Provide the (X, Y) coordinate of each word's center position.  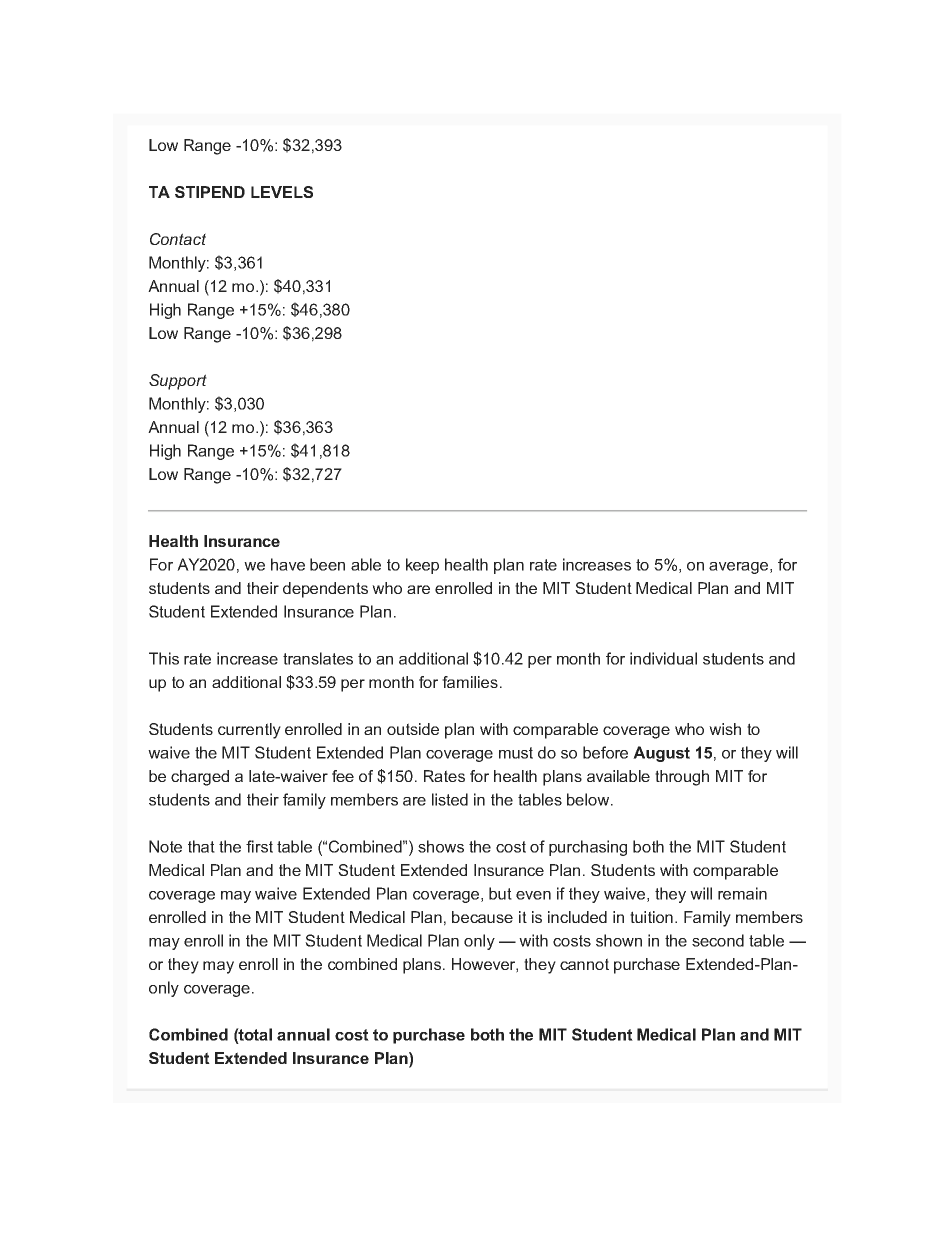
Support (178, 382)
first (259, 846)
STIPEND (210, 192)
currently (249, 731)
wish (725, 729)
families (470, 682)
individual (663, 658)
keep (422, 566)
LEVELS (282, 192)
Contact (178, 239)
